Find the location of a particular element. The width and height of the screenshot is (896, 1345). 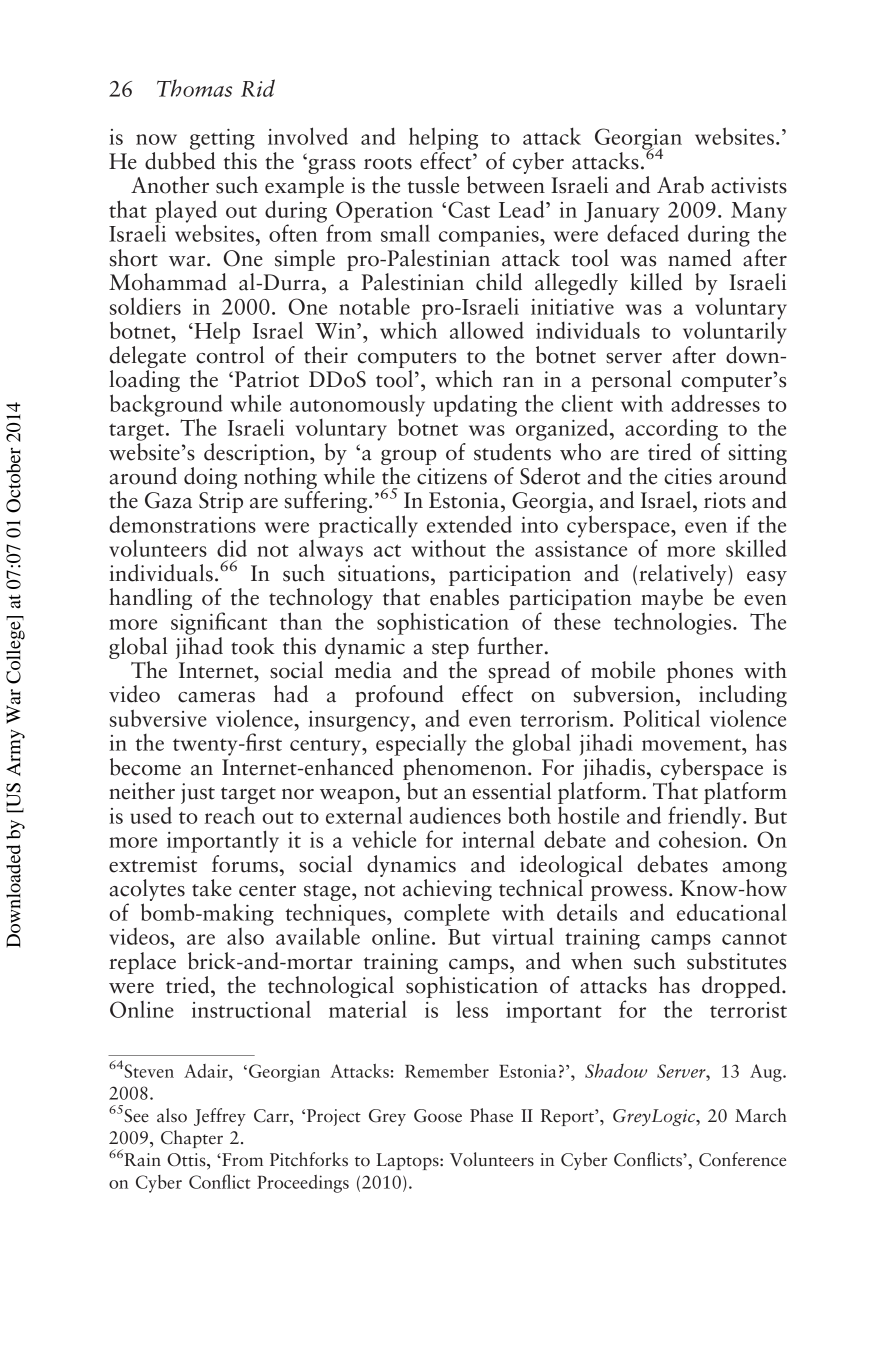

getting is located at coordinates (222, 139).
